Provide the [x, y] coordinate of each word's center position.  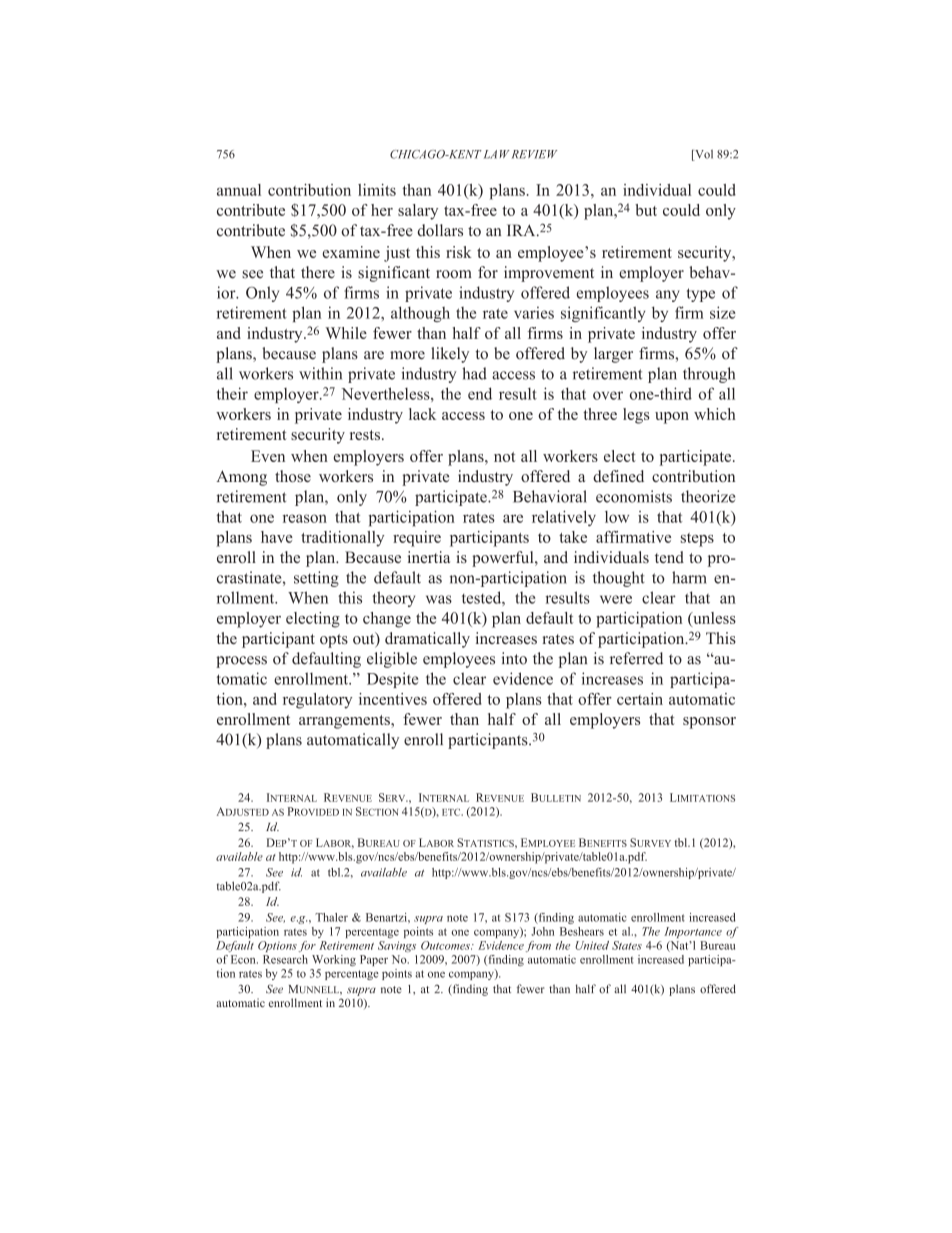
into [514, 658]
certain [640, 699]
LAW [497, 154]
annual [239, 190]
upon [672, 418]
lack [422, 414]
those [293, 476]
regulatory [317, 701]
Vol [703, 155]
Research [285, 959]
